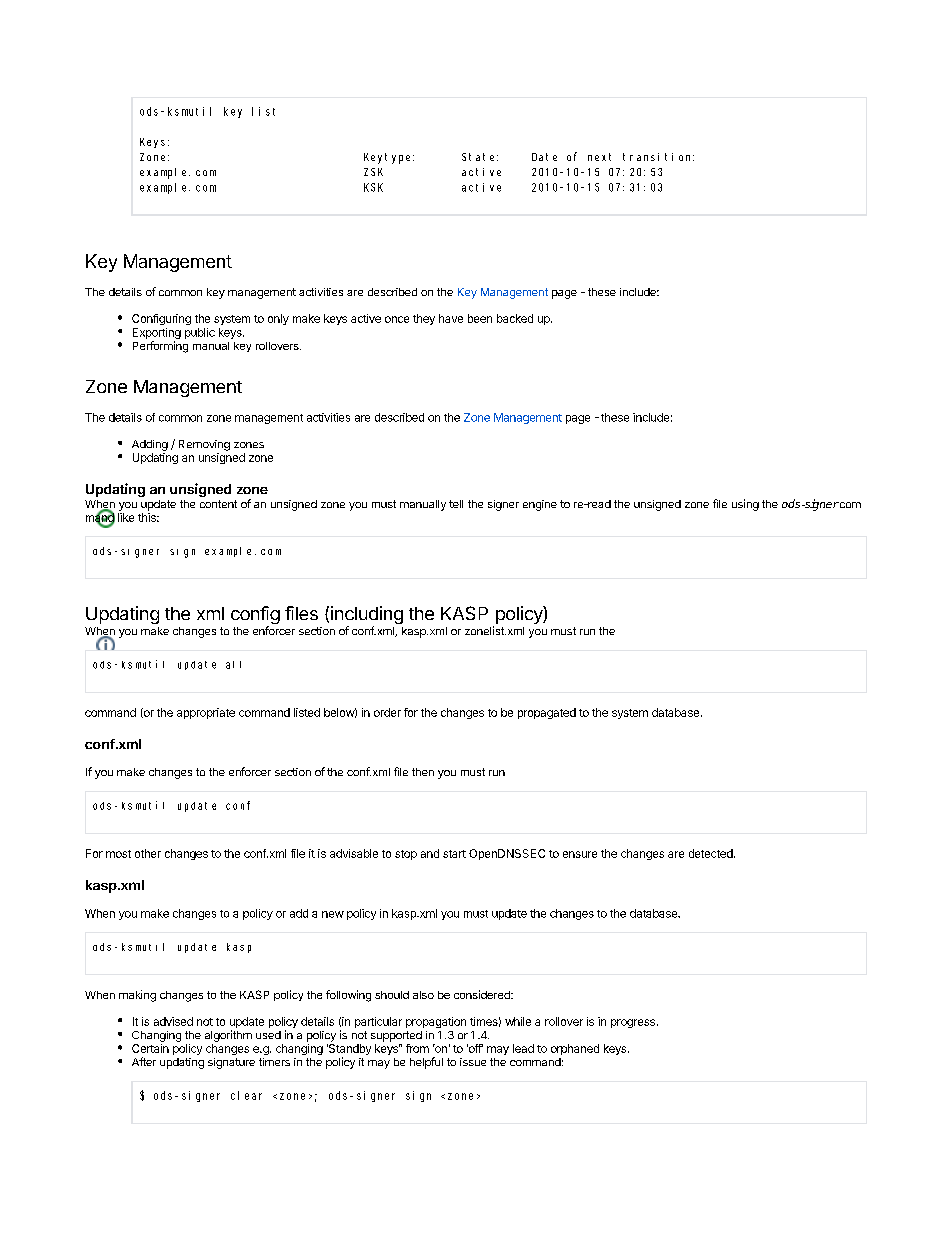  What do you see at coordinates (204, 445) in the document?
I see `Removing` at bounding box center [204, 445].
